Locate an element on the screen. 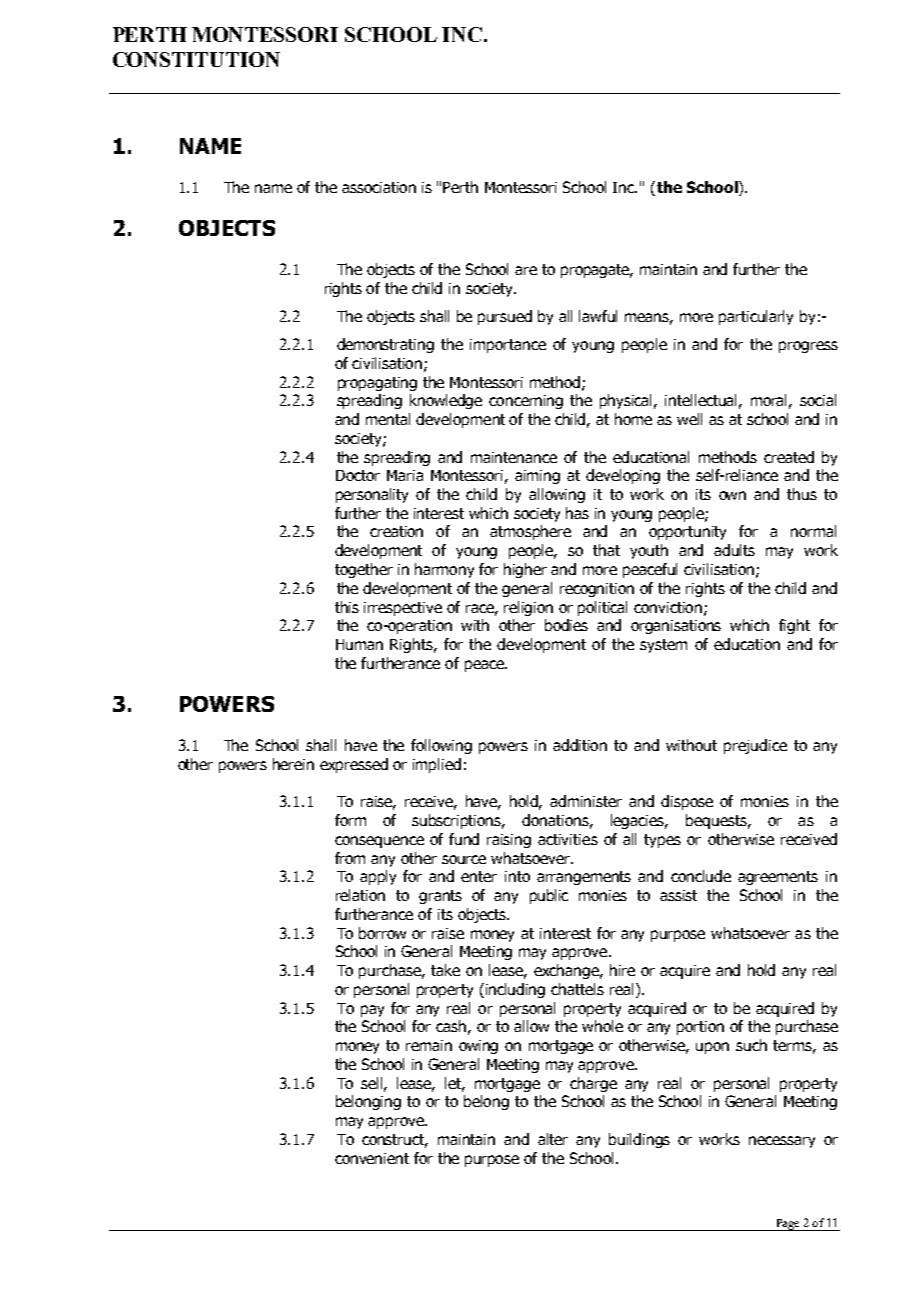  CONSTITUTION is located at coordinates (196, 59).
